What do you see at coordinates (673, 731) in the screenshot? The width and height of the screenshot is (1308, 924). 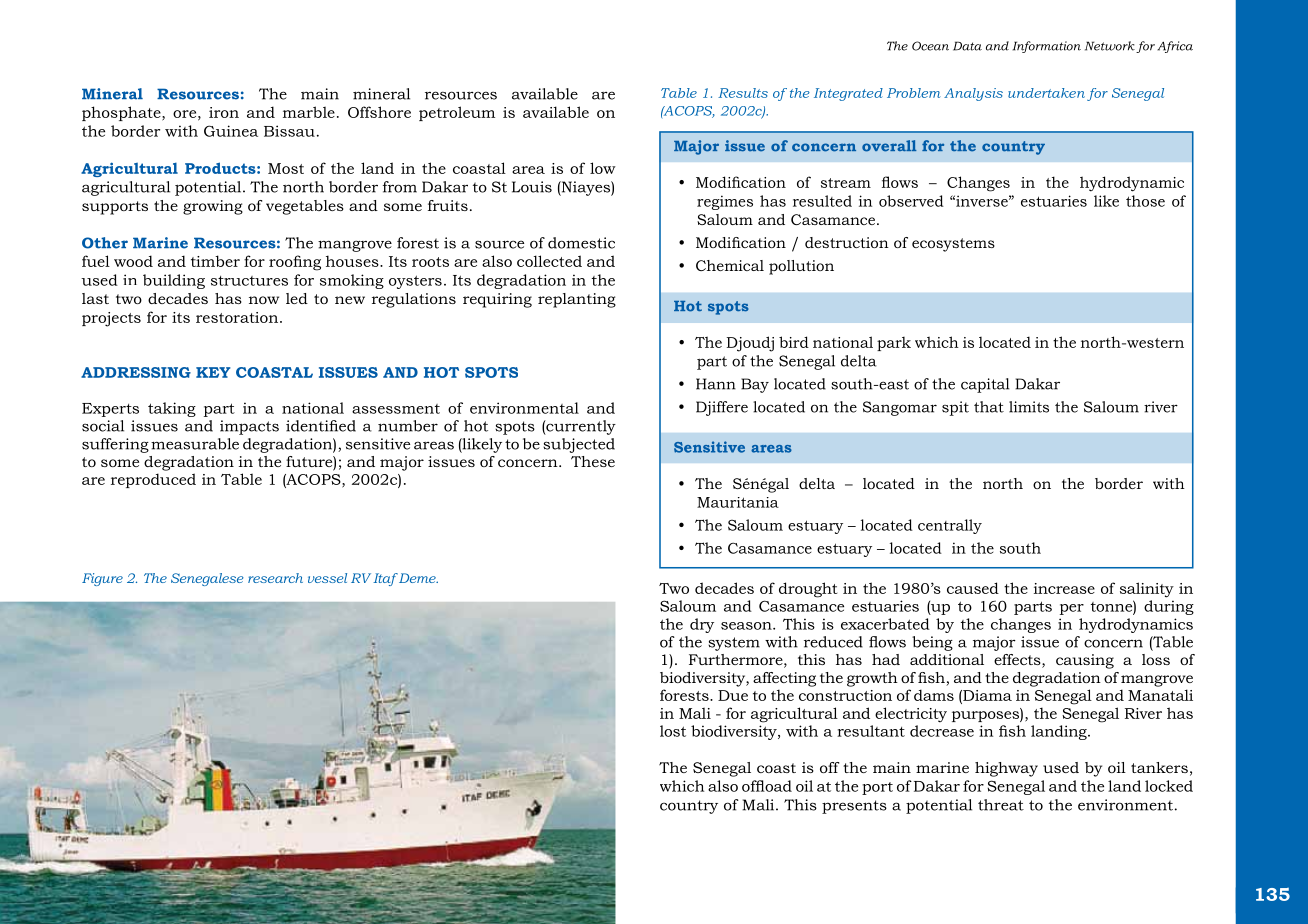 I see `lost` at bounding box center [673, 731].
